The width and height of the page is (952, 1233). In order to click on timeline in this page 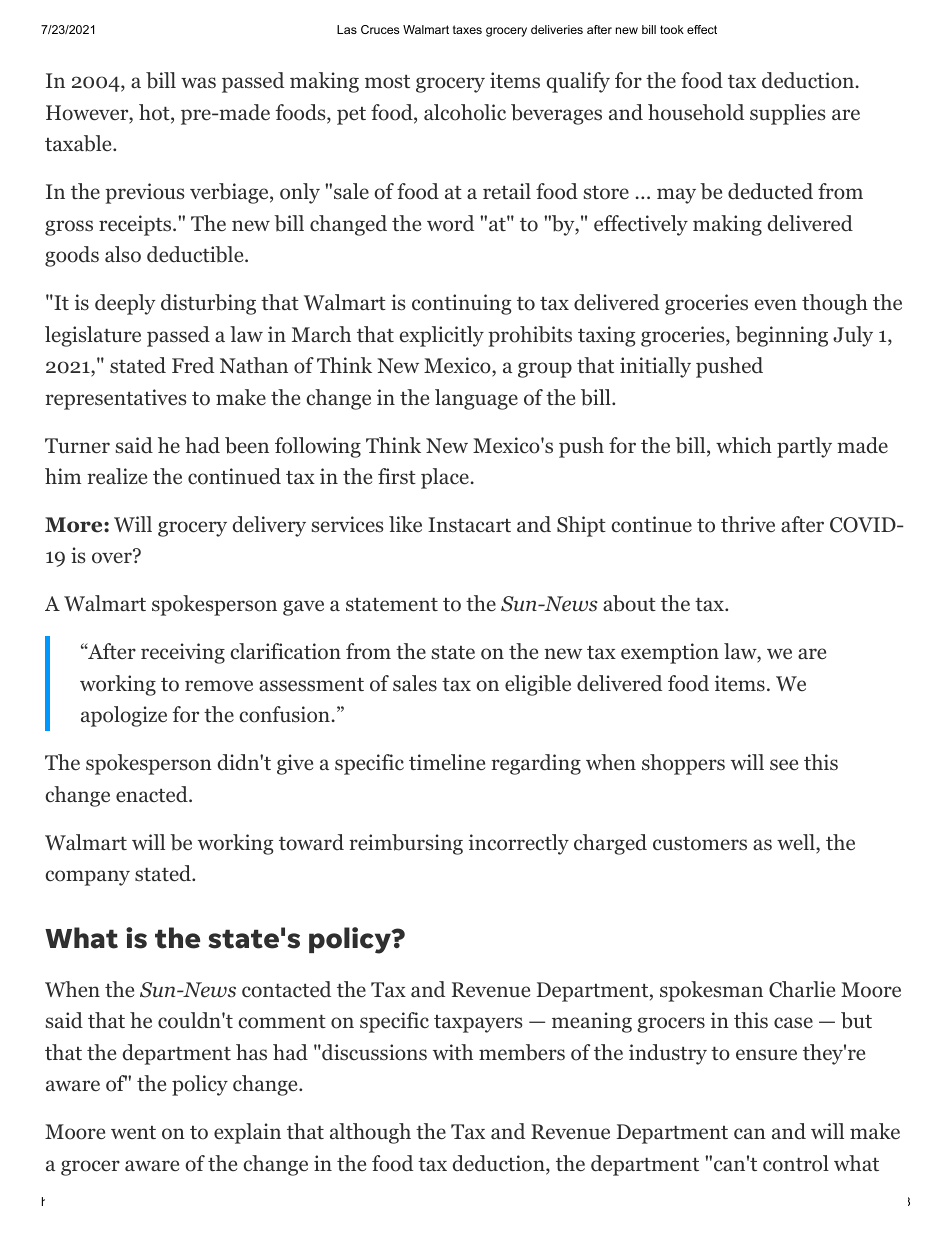, I will do `click(447, 762)`.
